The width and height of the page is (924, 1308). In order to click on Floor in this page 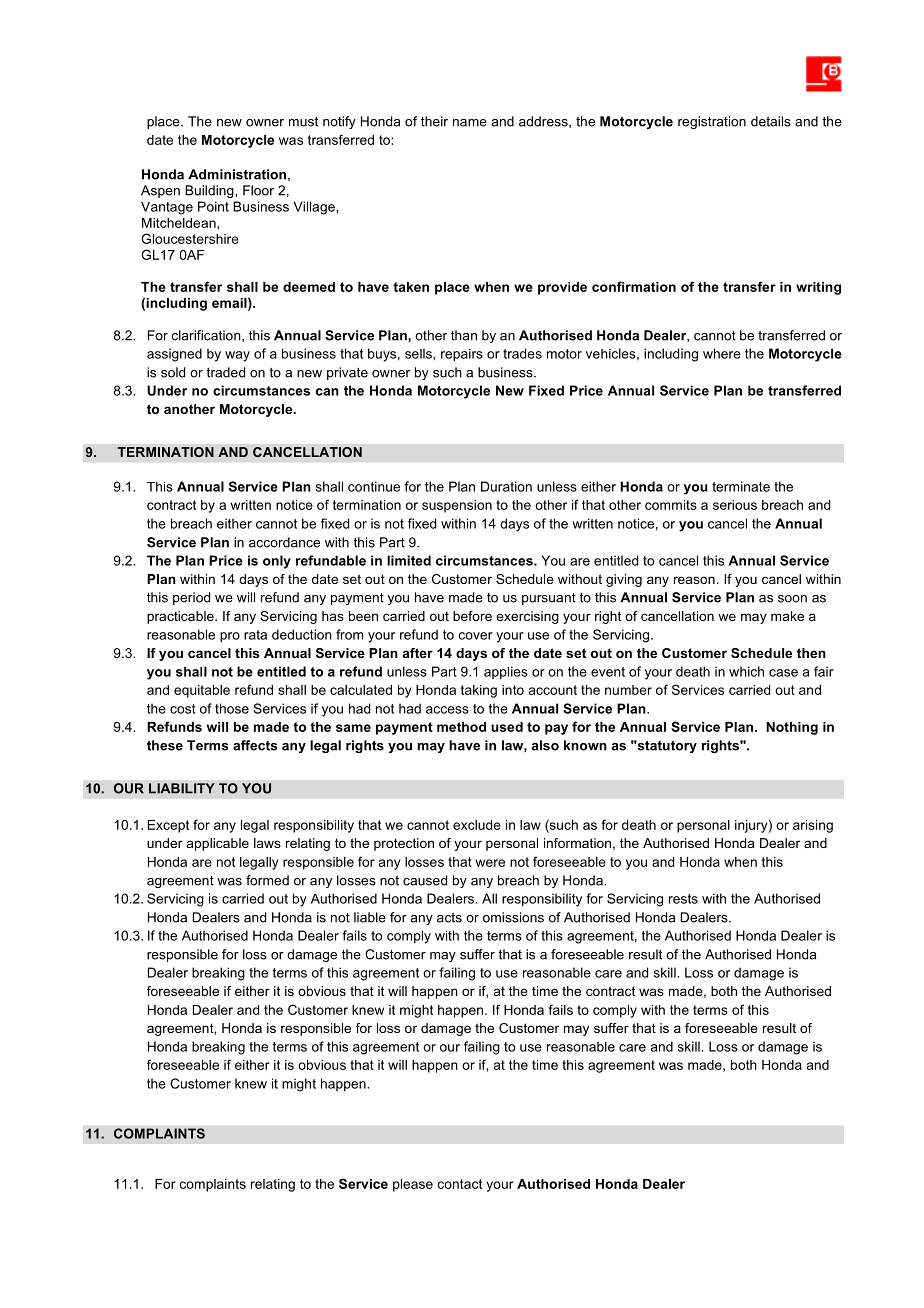, I will do `click(258, 190)`.
